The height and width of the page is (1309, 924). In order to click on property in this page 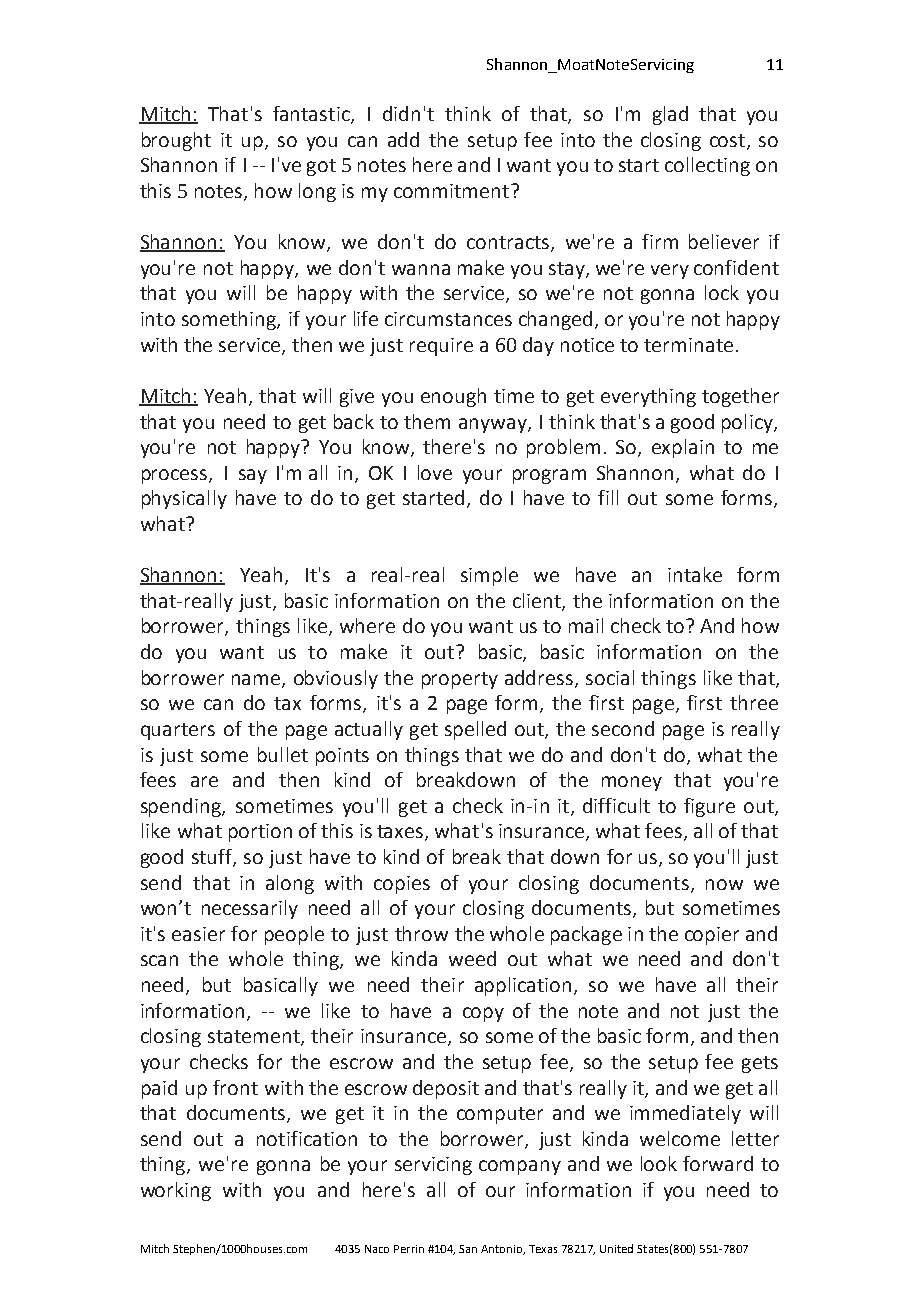, I will do `click(460, 680)`.
